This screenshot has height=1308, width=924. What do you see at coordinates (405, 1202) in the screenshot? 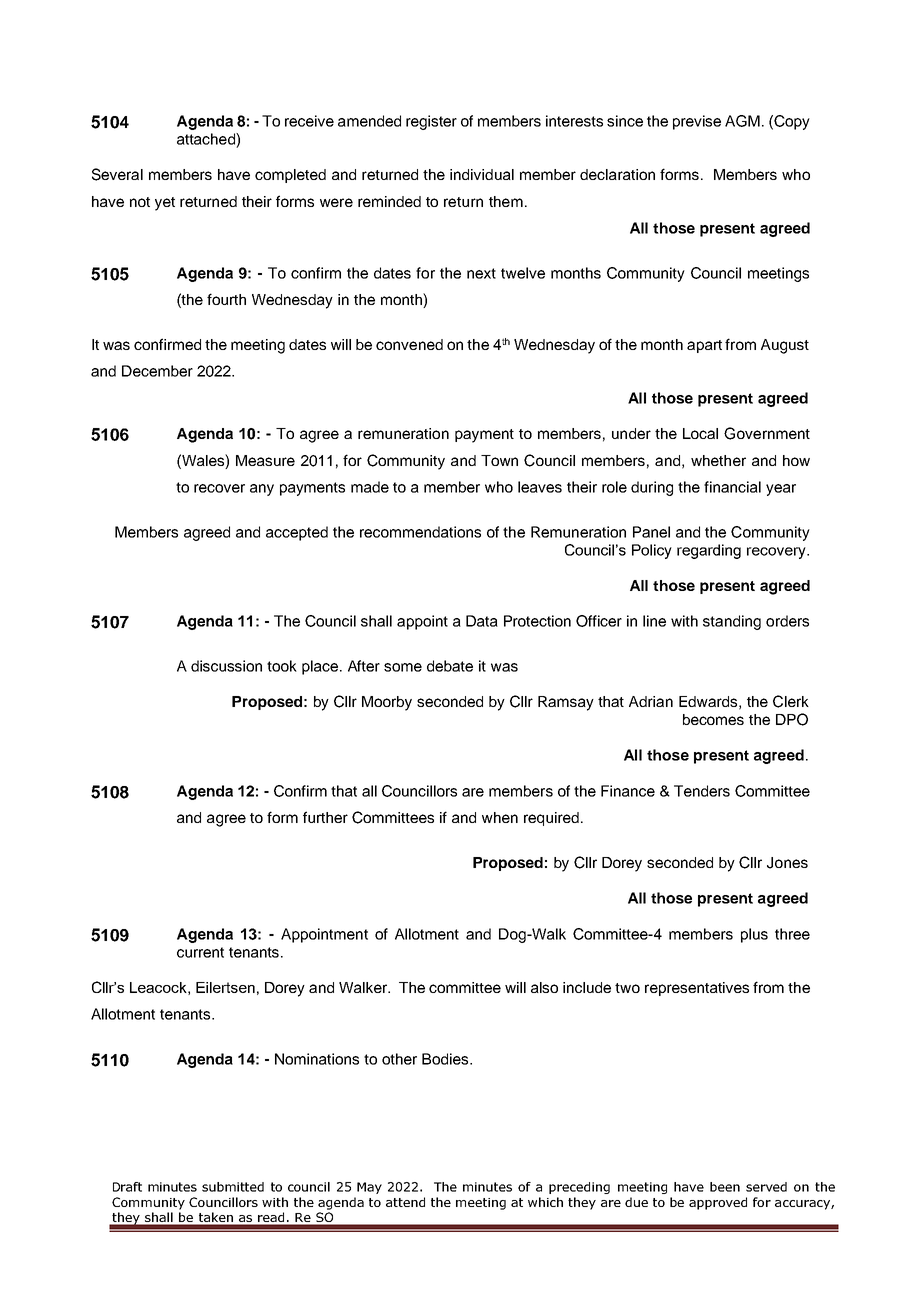
I see `attend` at bounding box center [405, 1202].
